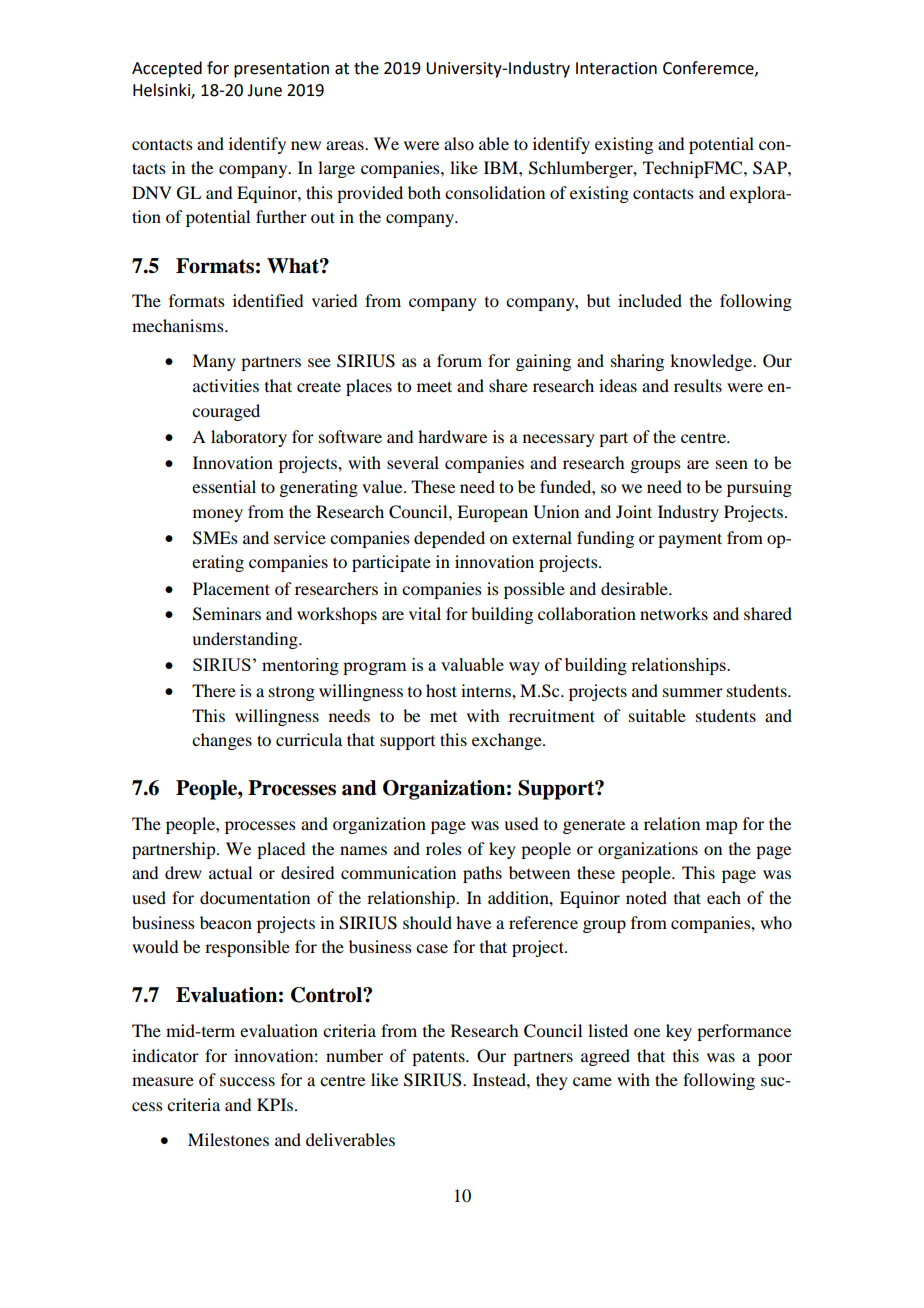  Describe the element at coordinates (264, 90) in the screenshot. I see `June` at that location.
